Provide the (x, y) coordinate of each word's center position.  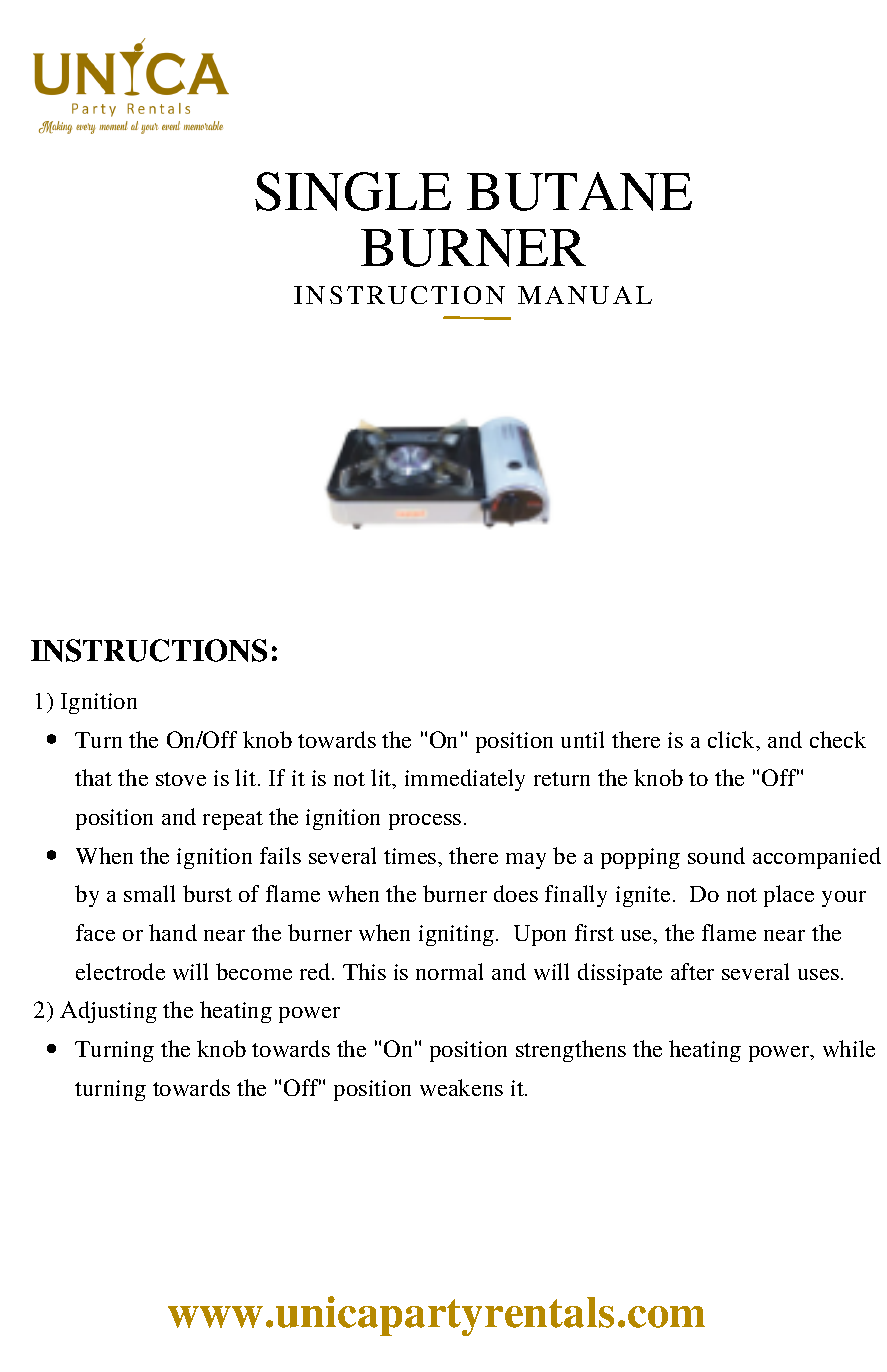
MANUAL (585, 295)
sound (716, 855)
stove (181, 779)
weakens (461, 1087)
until (582, 739)
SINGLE (353, 191)
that (93, 777)
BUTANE (579, 191)
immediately (465, 780)
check (838, 739)
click (733, 741)
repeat (233, 820)
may (526, 861)
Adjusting (108, 1012)
